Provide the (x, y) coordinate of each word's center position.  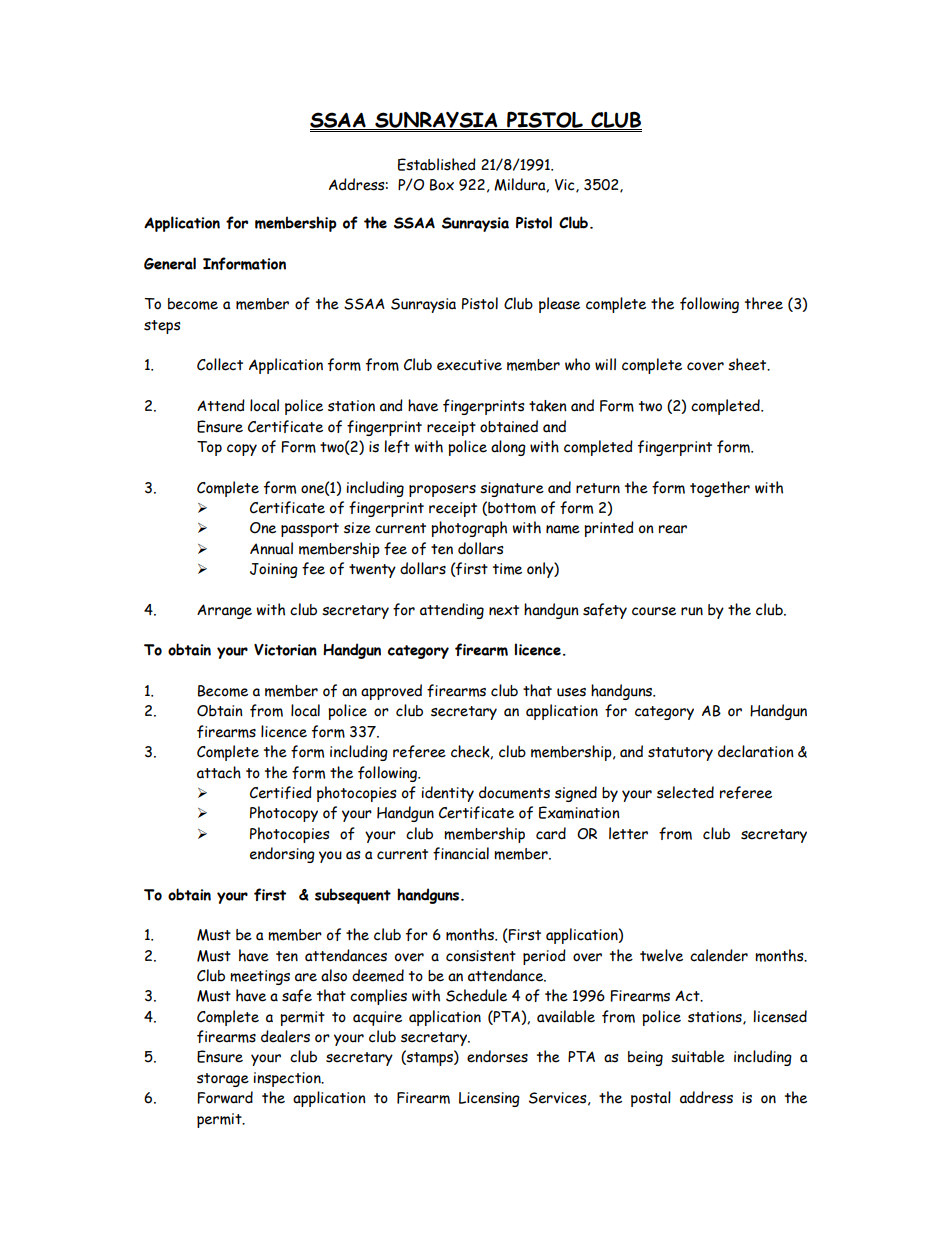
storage (223, 1080)
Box (442, 185)
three (764, 303)
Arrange (224, 611)
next (504, 610)
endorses (497, 1056)
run (692, 611)
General (170, 263)
